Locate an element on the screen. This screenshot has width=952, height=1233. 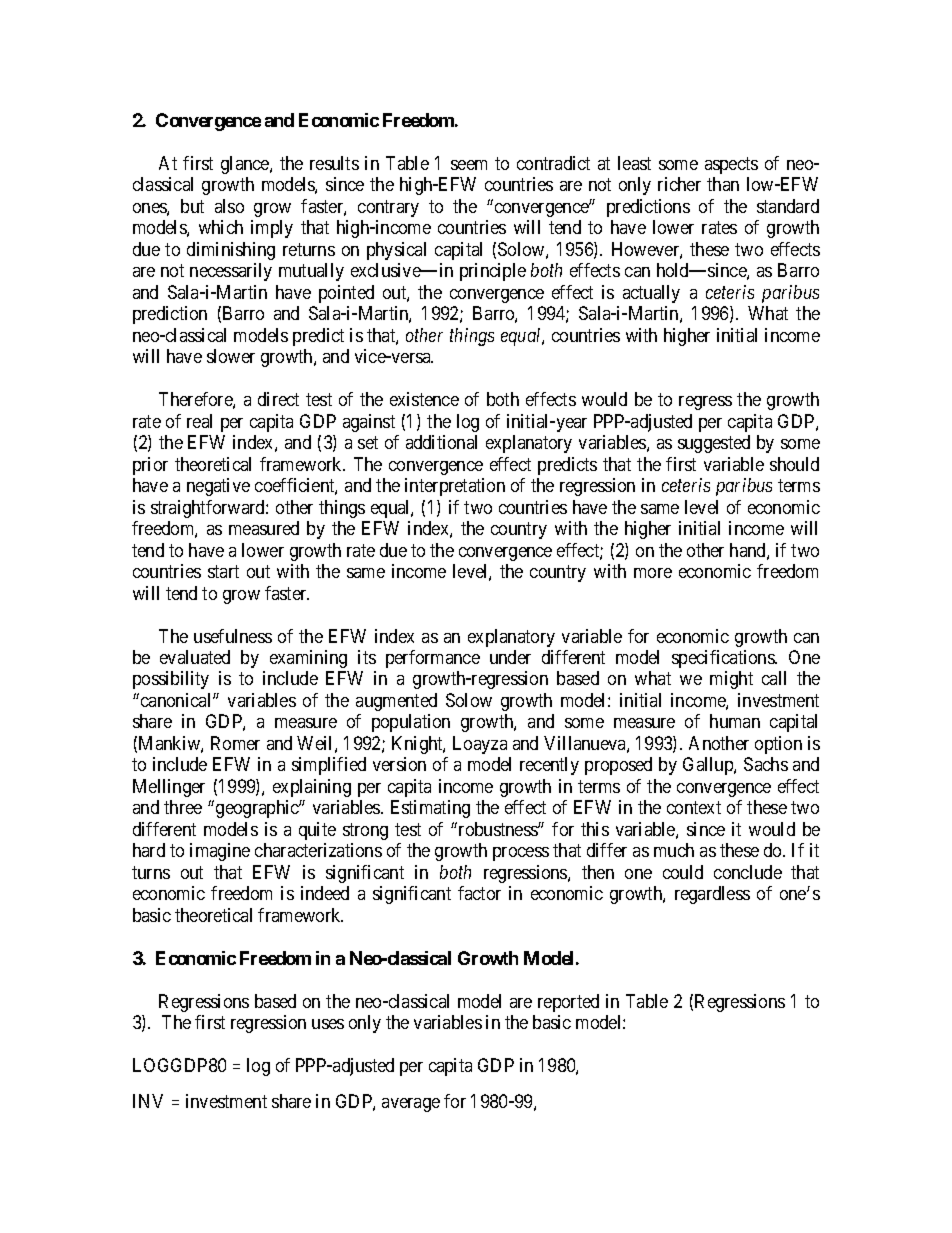
than is located at coordinates (723, 184).
